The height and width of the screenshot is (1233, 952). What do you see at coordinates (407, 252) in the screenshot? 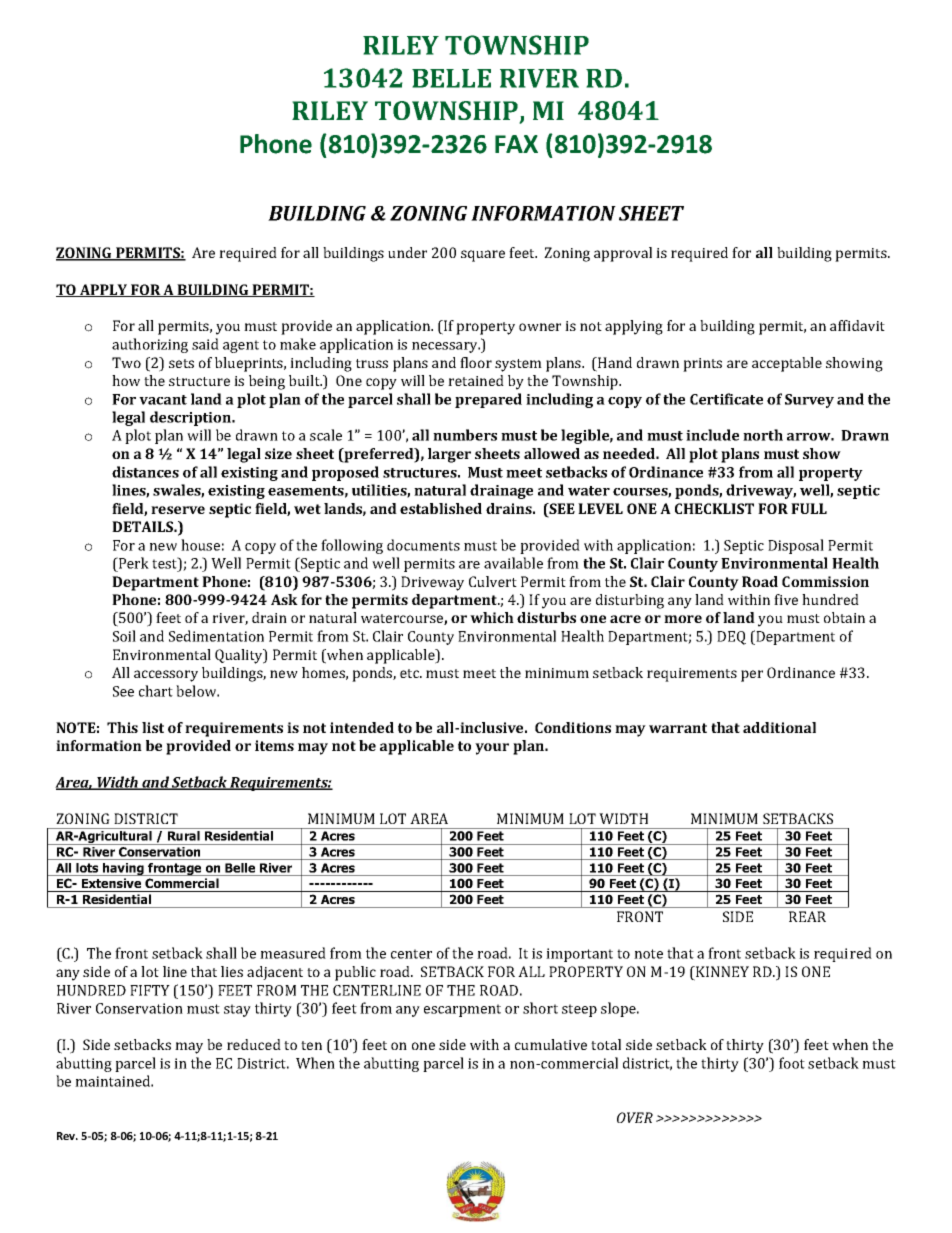
I see `under` at bounding box center [407, 252].
